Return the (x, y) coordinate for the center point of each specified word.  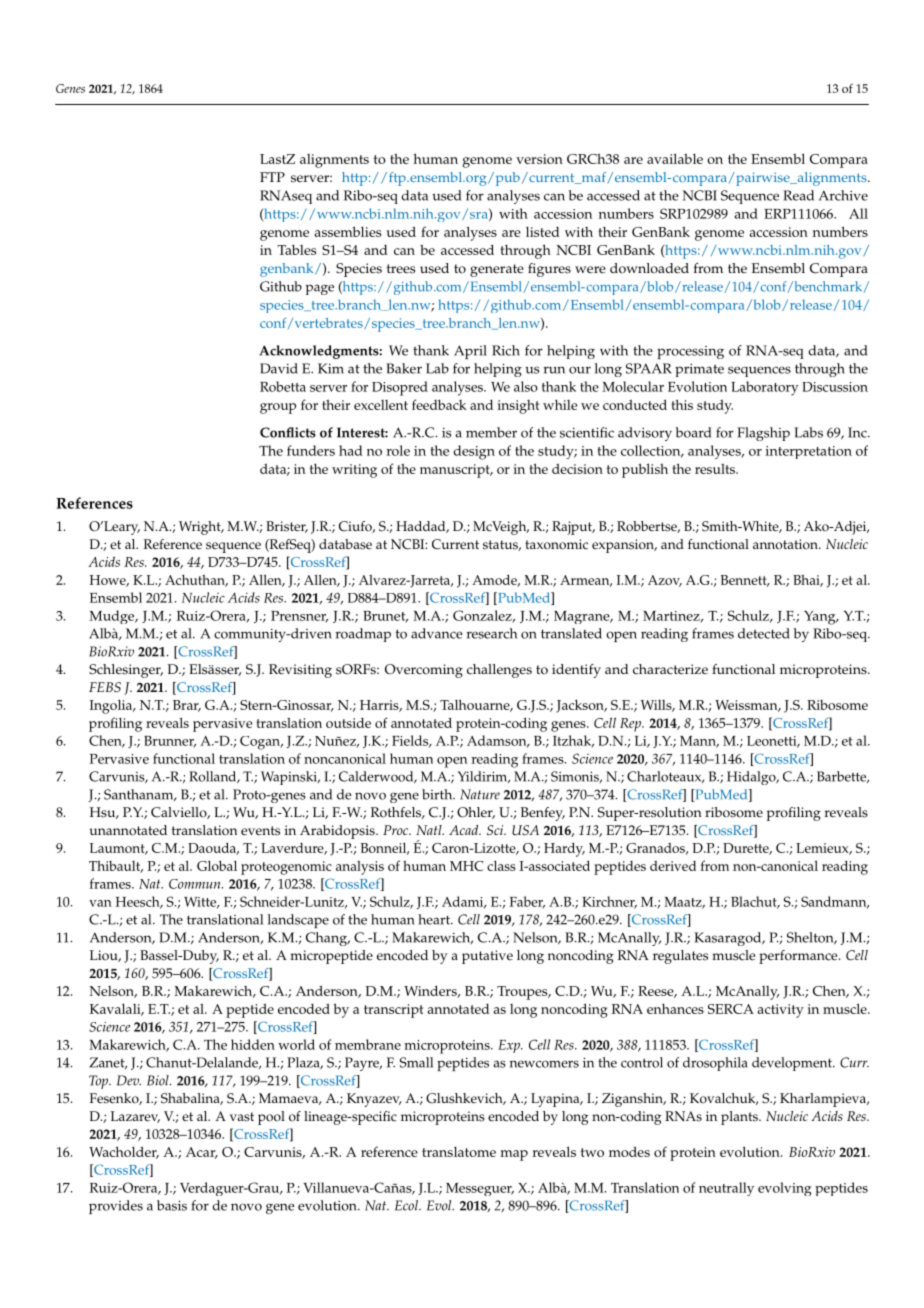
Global (217, 865)
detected (764, 633)
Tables (297, 249)
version (539, 159)
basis (172, 1205)
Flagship (763, 434)
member (491, 432)
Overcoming (424, 671)
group (278, 408)
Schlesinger (126, 671)
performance (799, 957)
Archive (843, 195)
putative (487, 957)
